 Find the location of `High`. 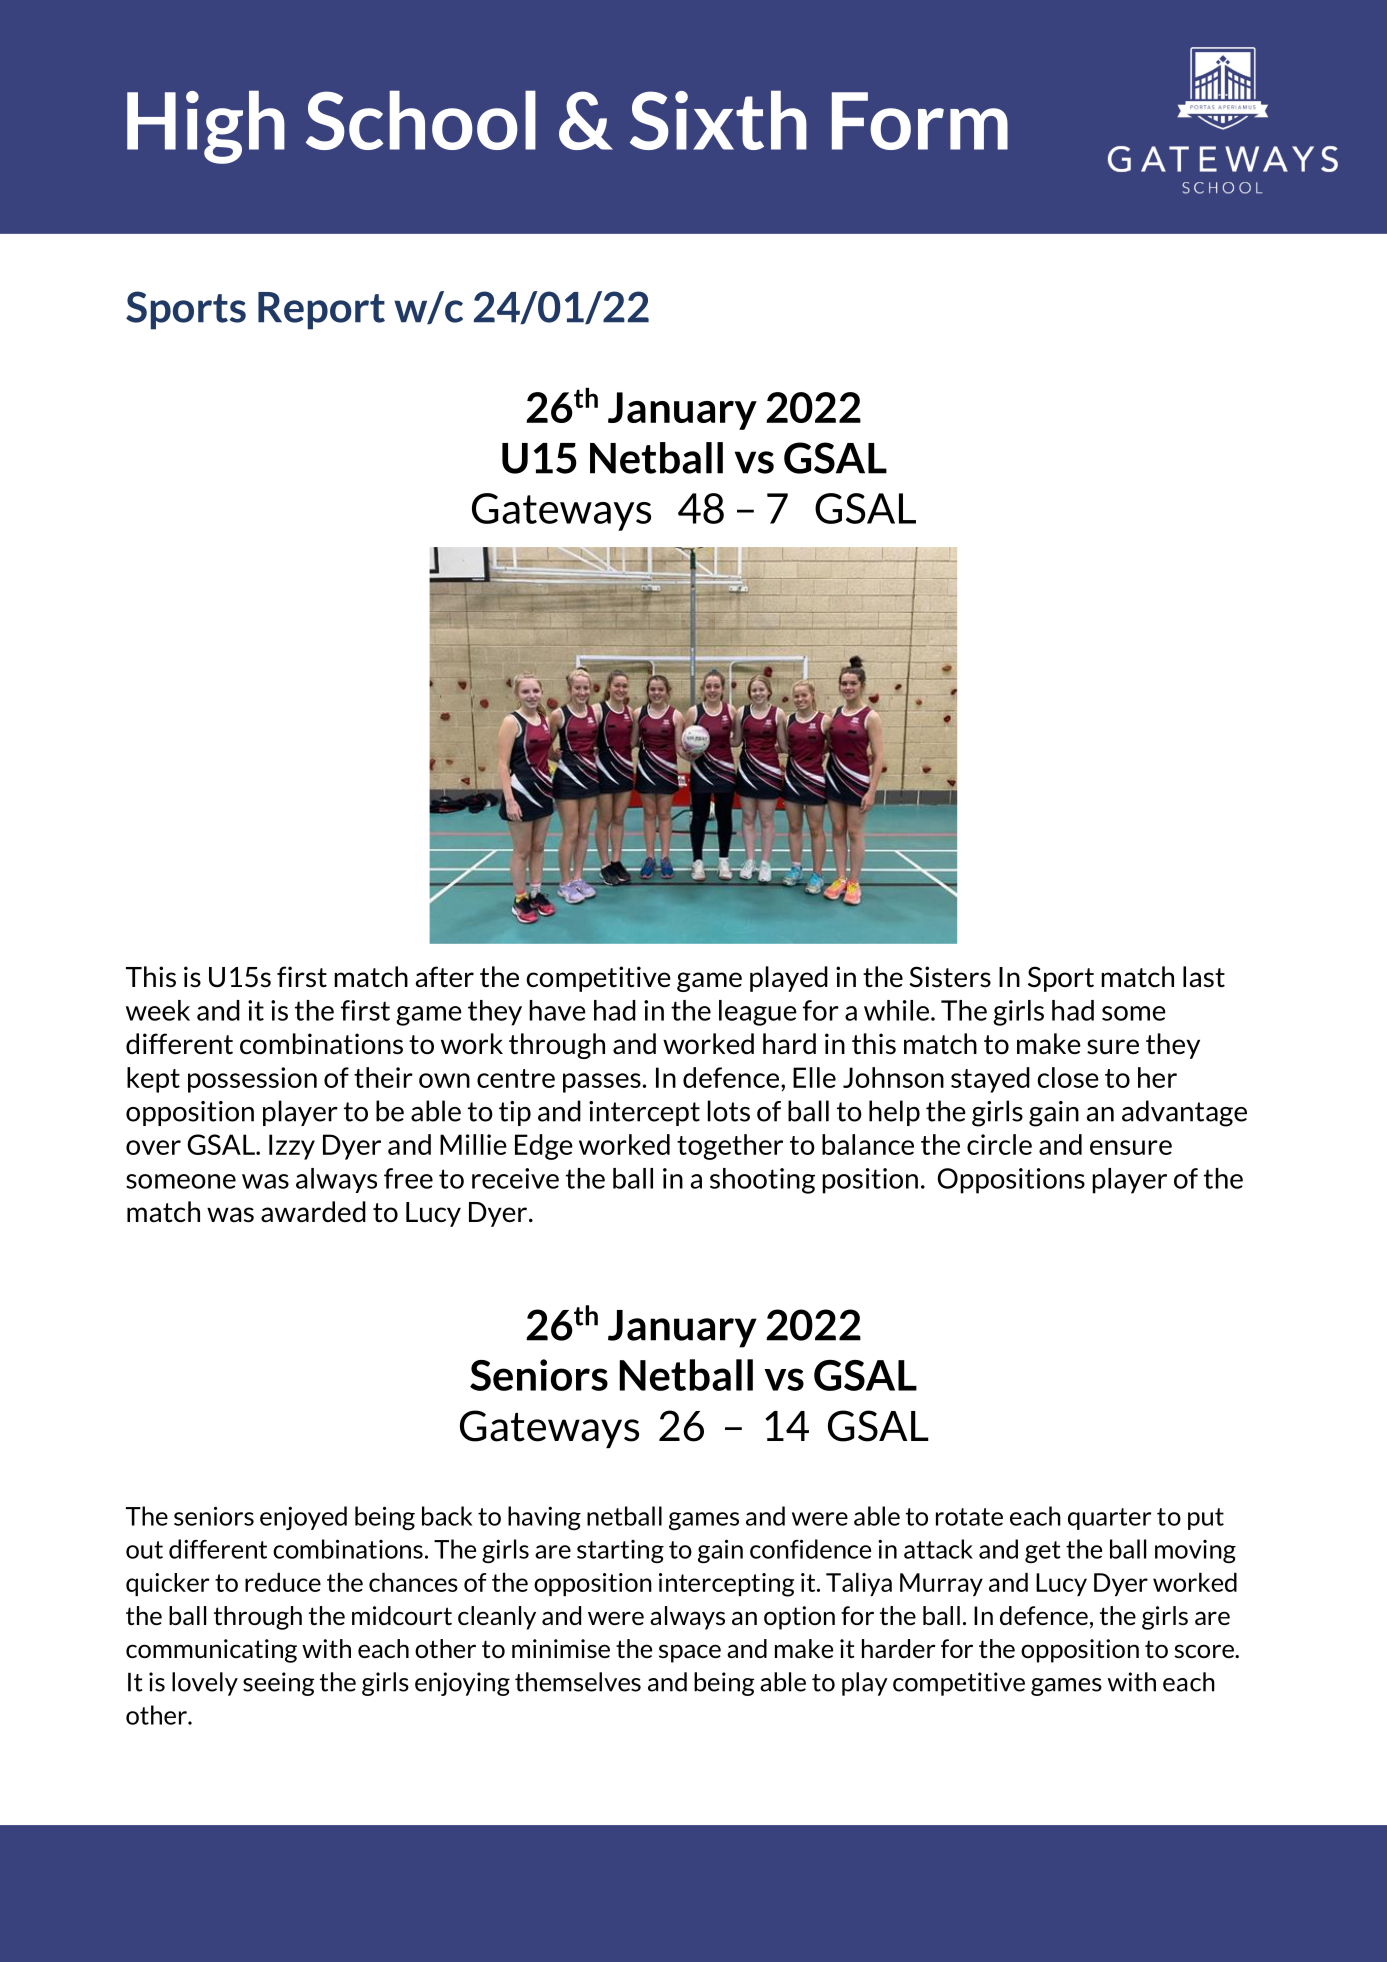

High is located at coordinates (206, 127).
